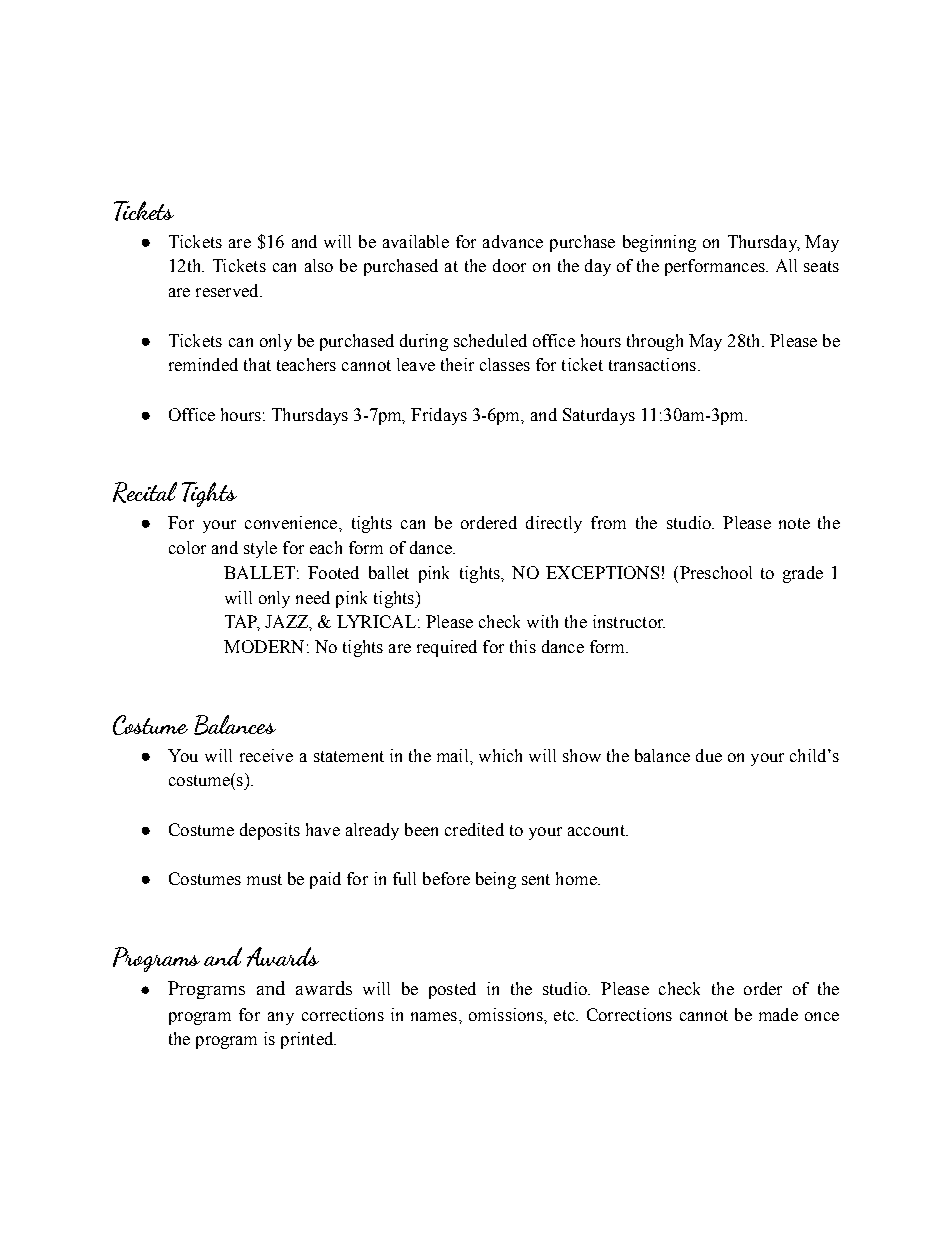 The width and height of the screenshot is (952, 1233). What do you see at coordinates (794, 523) in the screenshot?
I see `note` at bounding box center [794, 523].
